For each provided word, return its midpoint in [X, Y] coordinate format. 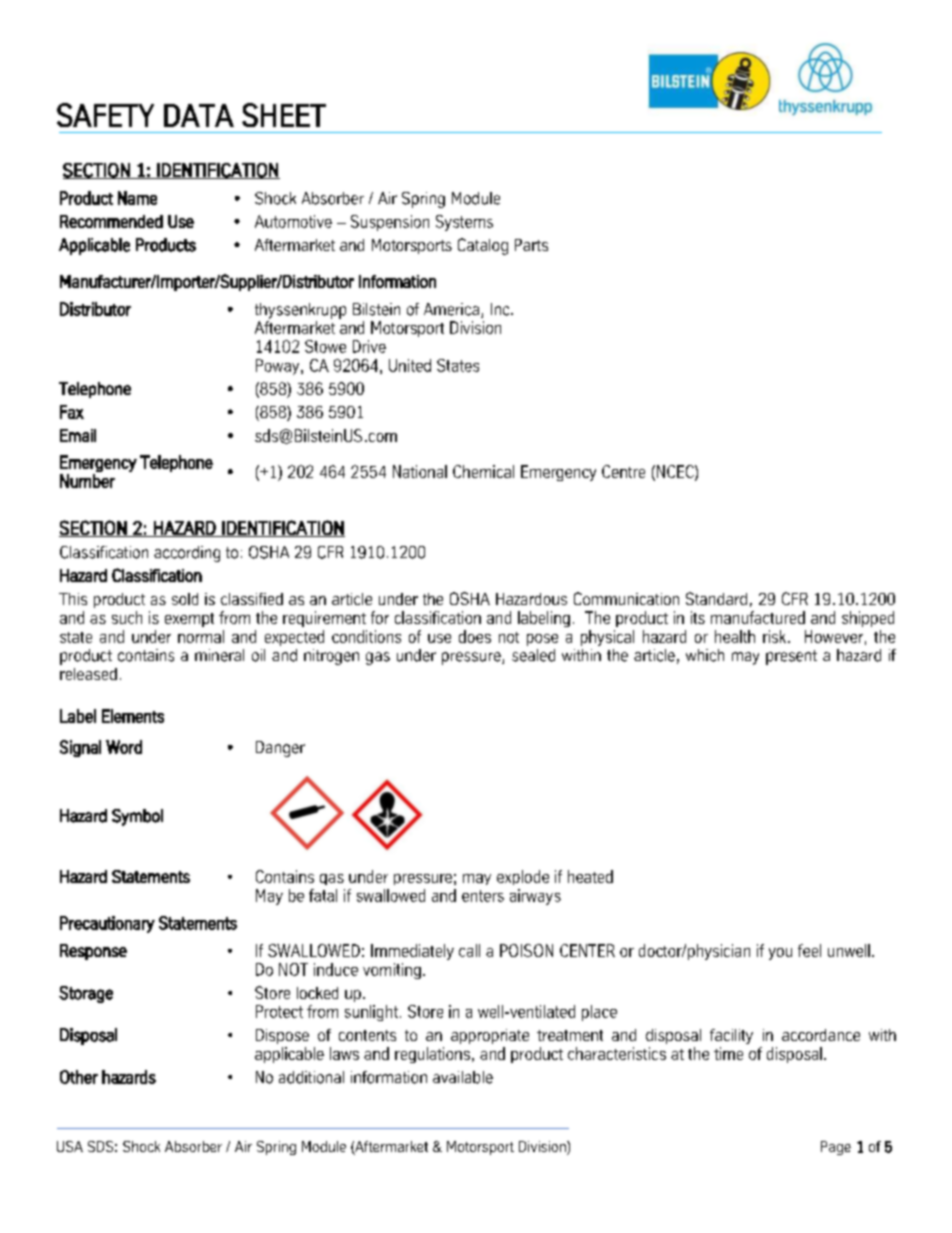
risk [776, 636]
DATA [199, 115]
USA [70, 1146]
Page [836, 1148]
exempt [189, 620]
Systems [464, 223]
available [463, 1077]
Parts [531, 245]
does [475, 636]
